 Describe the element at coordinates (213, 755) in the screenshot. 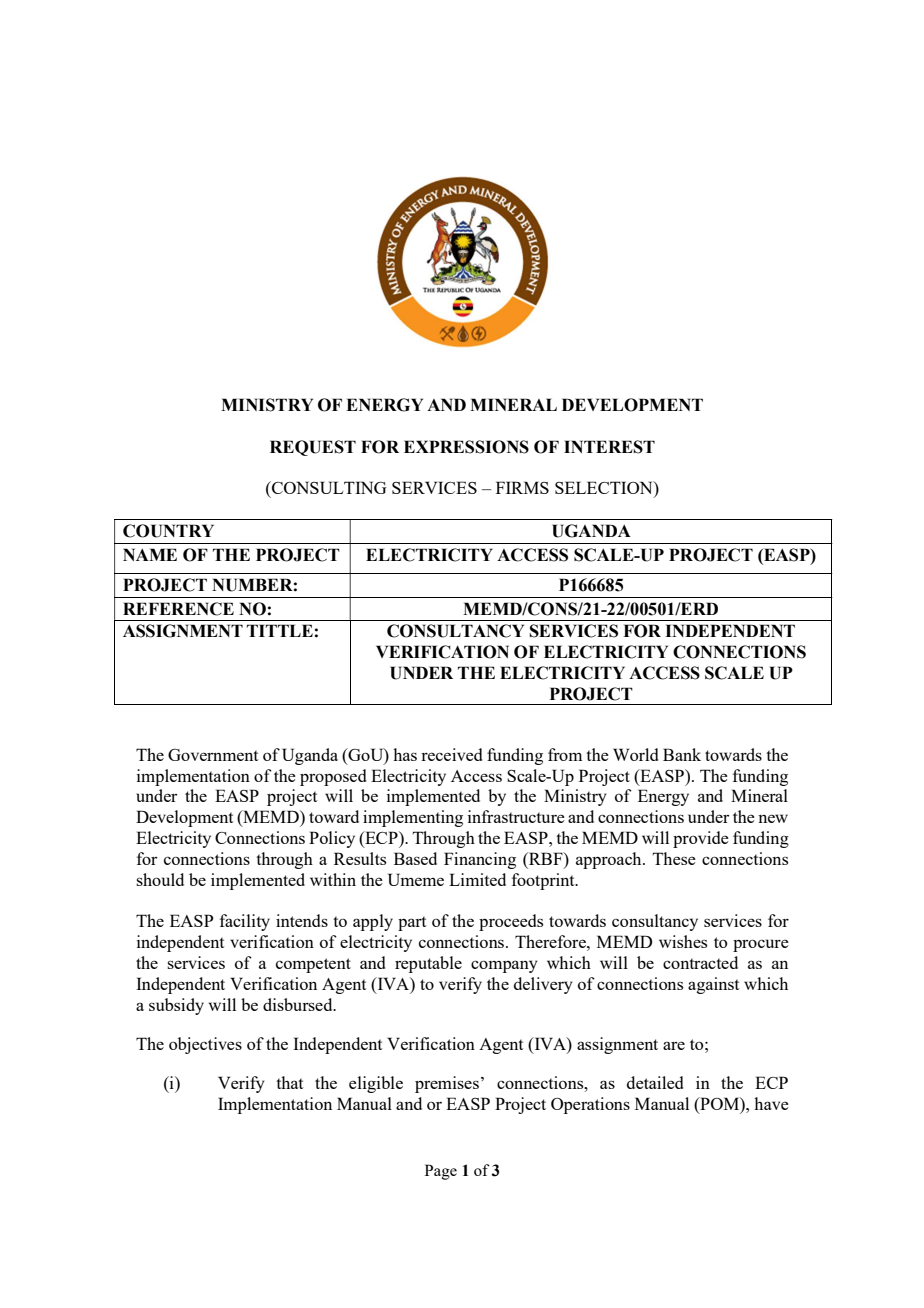

I see `Government` at that location.
